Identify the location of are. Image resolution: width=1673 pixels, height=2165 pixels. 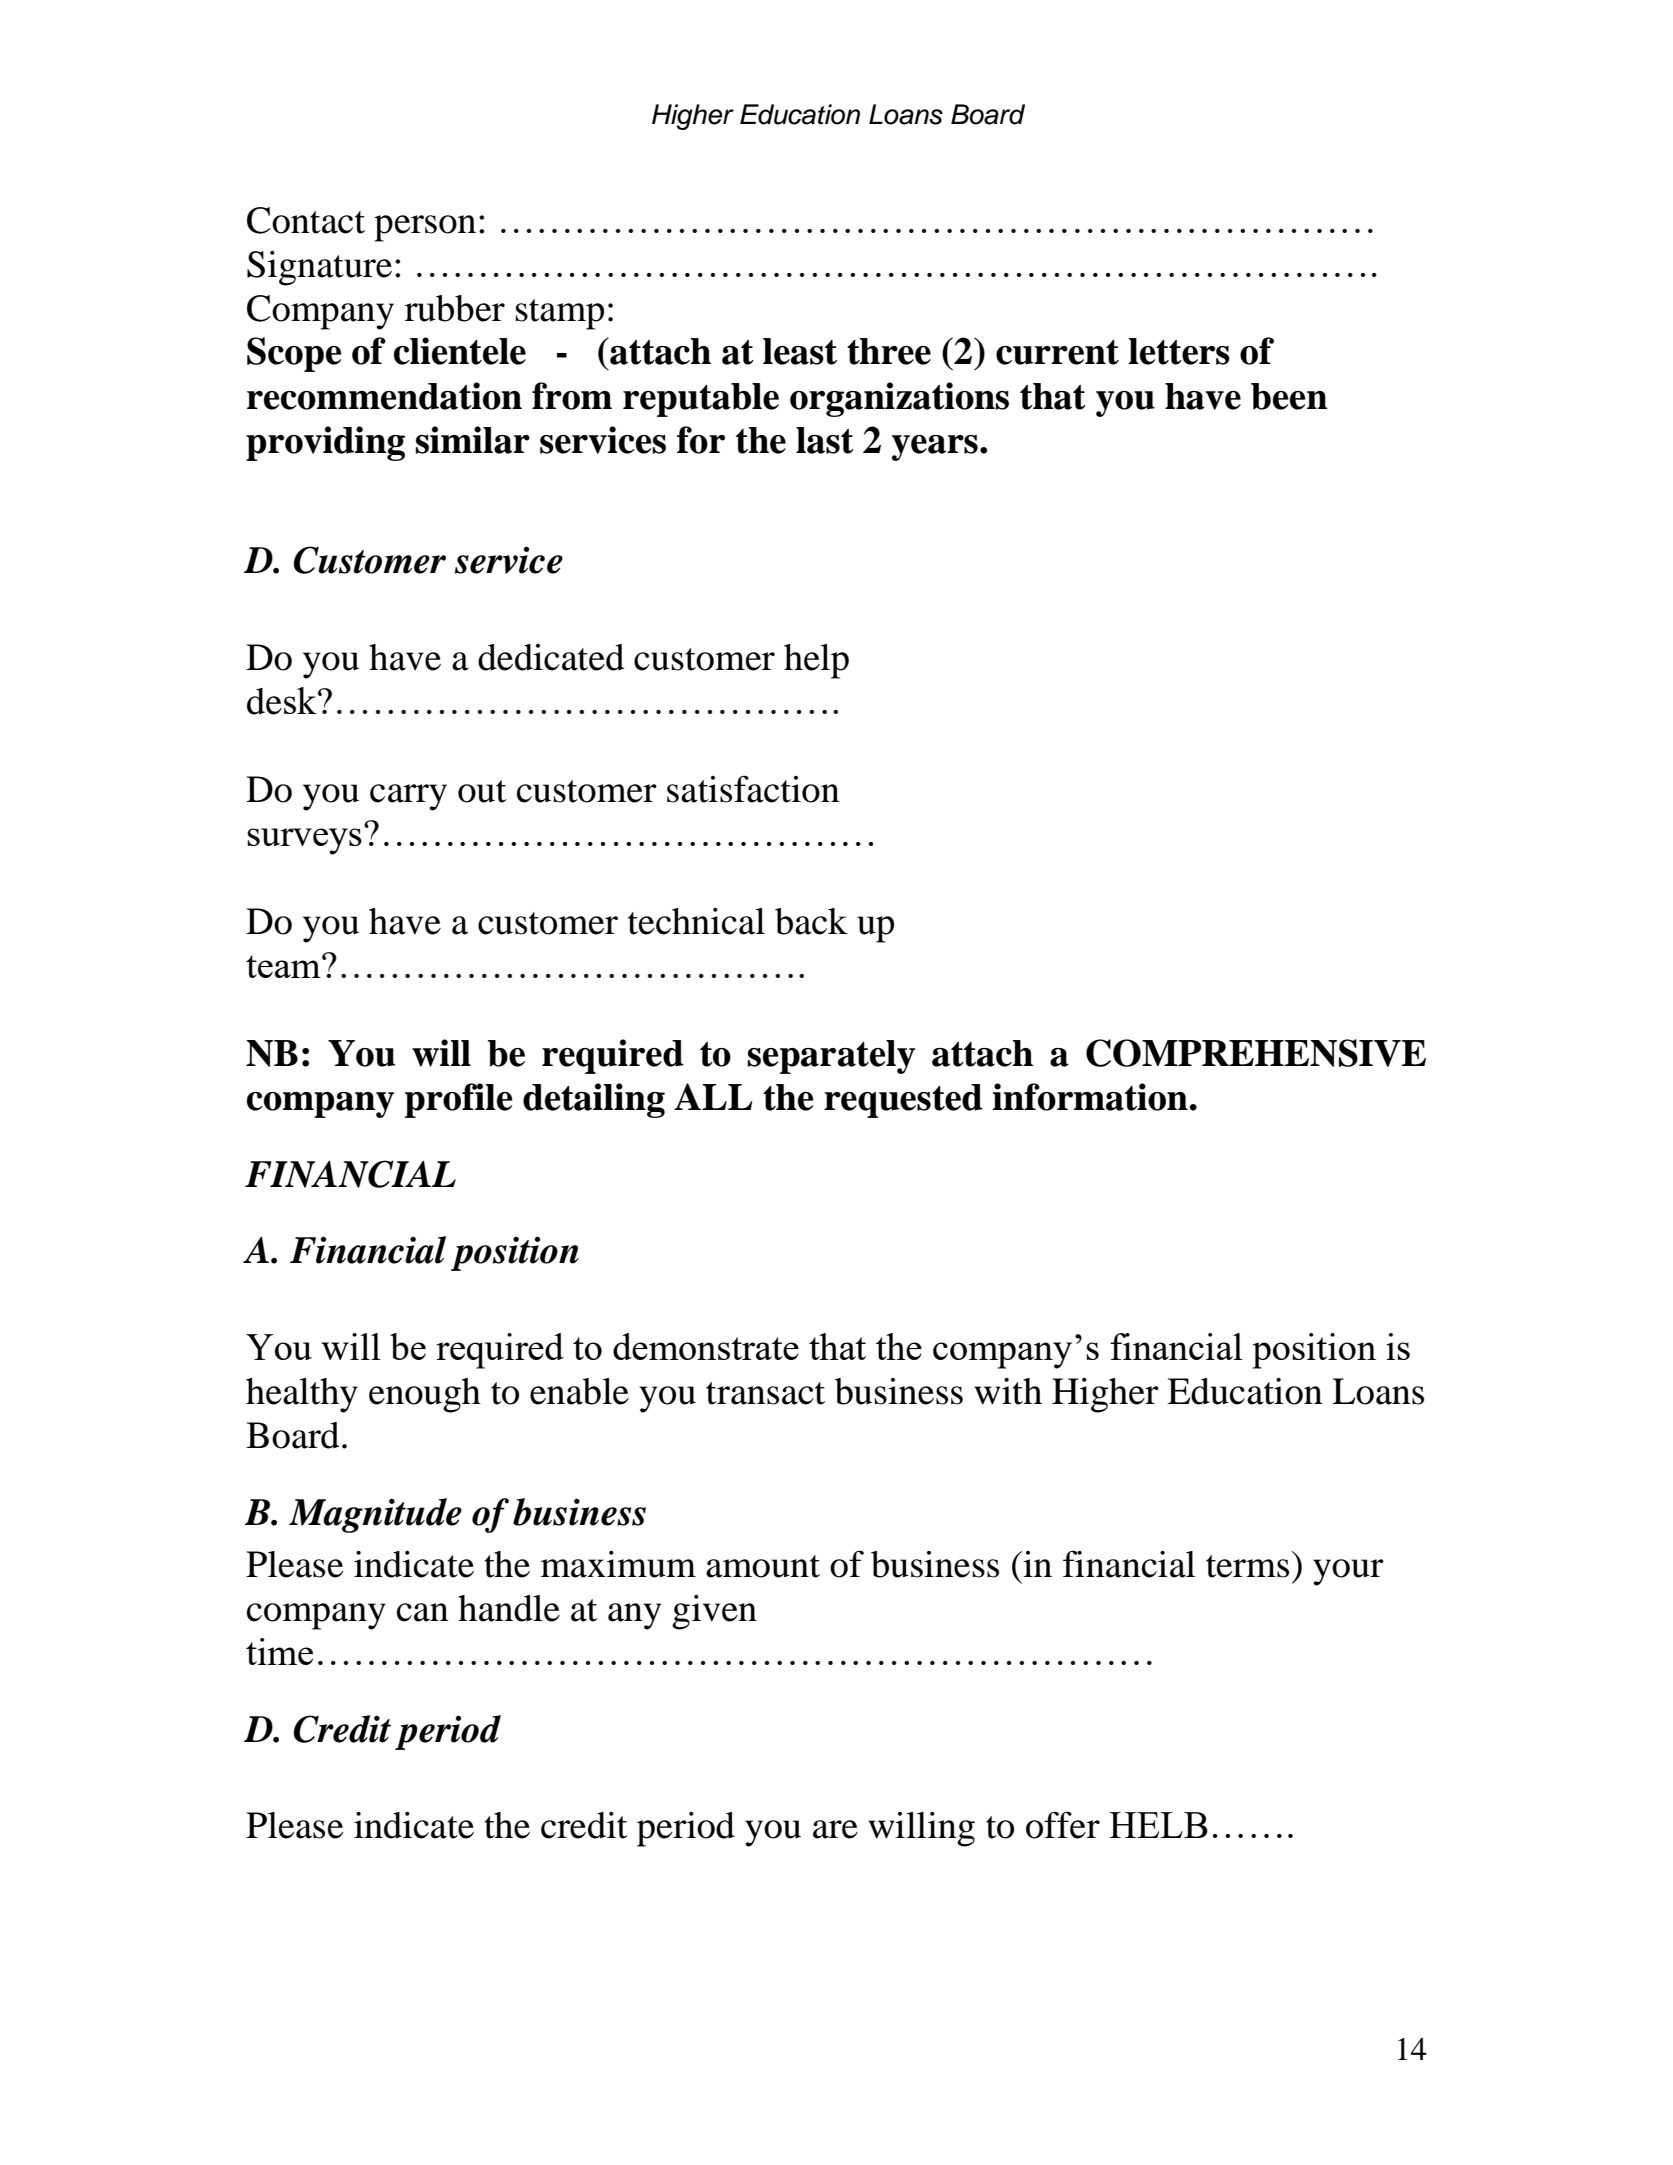
(835, 1829).
